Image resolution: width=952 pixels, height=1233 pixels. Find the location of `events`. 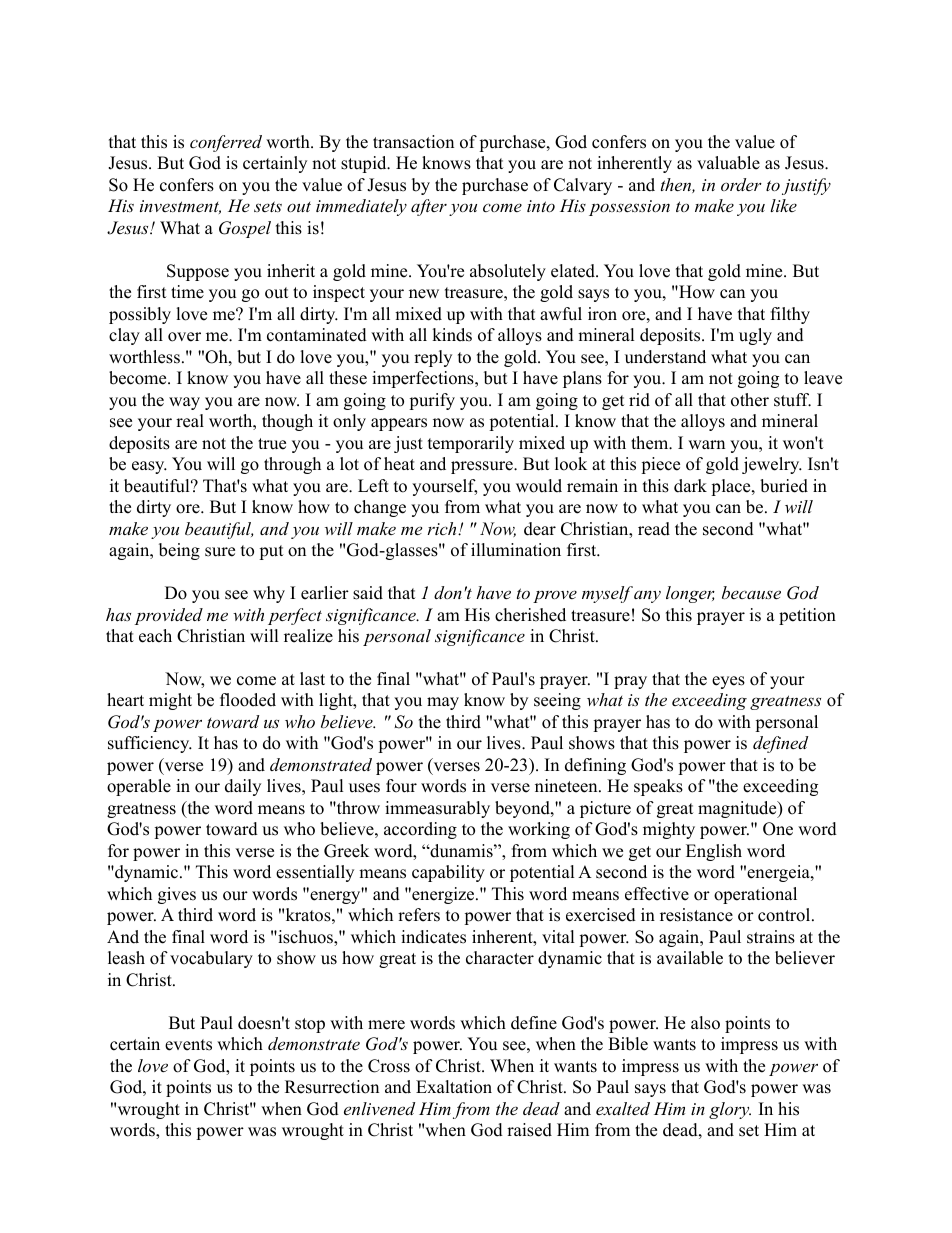

events is located at coordinates (188, 1045).
